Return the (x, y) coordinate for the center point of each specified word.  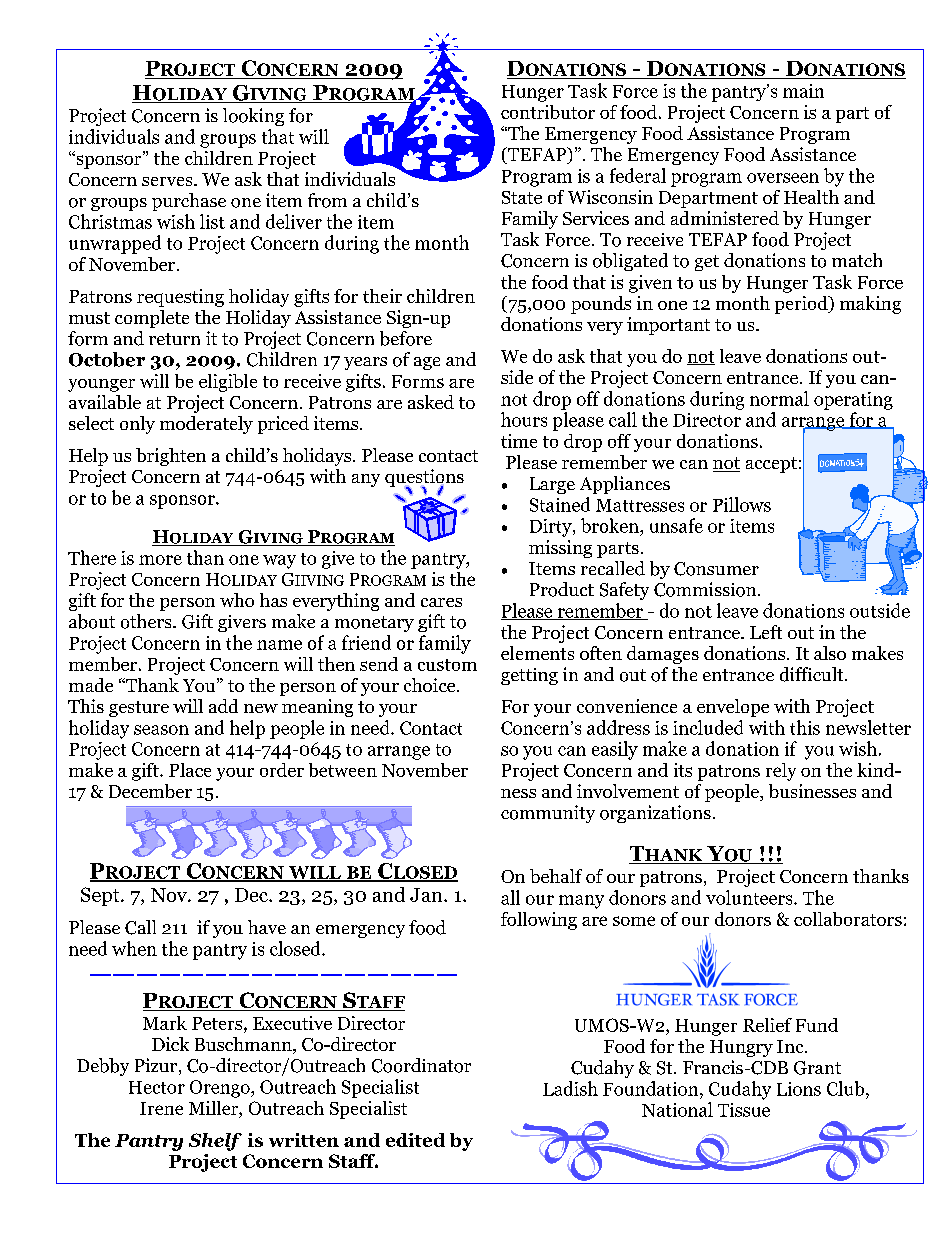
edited (415, 1140)
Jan (427, 895)
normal (779, 398)
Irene (161, 1108)
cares (441, 602)
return (174, 339)
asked (431, 402)
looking (253, 117)
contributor (548, 112)
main (803, 91)
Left (766, 632)
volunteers (750, 897)
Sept (101, 896)
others (147, 621)
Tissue (744, 1110)
